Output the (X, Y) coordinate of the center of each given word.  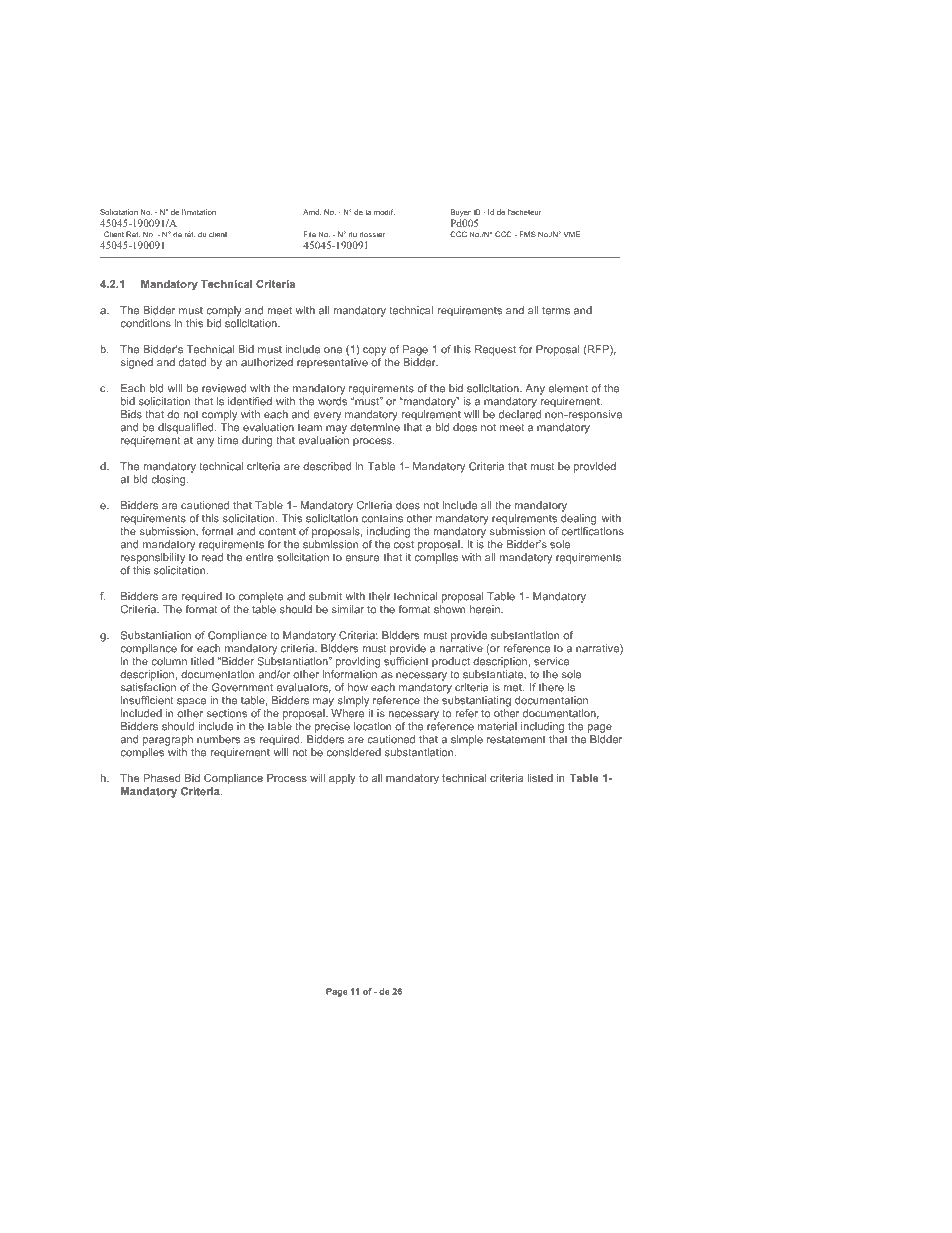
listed (540, 778)
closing (169, 480)
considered (354, 752)
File (310, 234)
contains (382, 518)
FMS (528, 234)
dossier (372, 235)
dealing (578, 519)
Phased (162, 778)
